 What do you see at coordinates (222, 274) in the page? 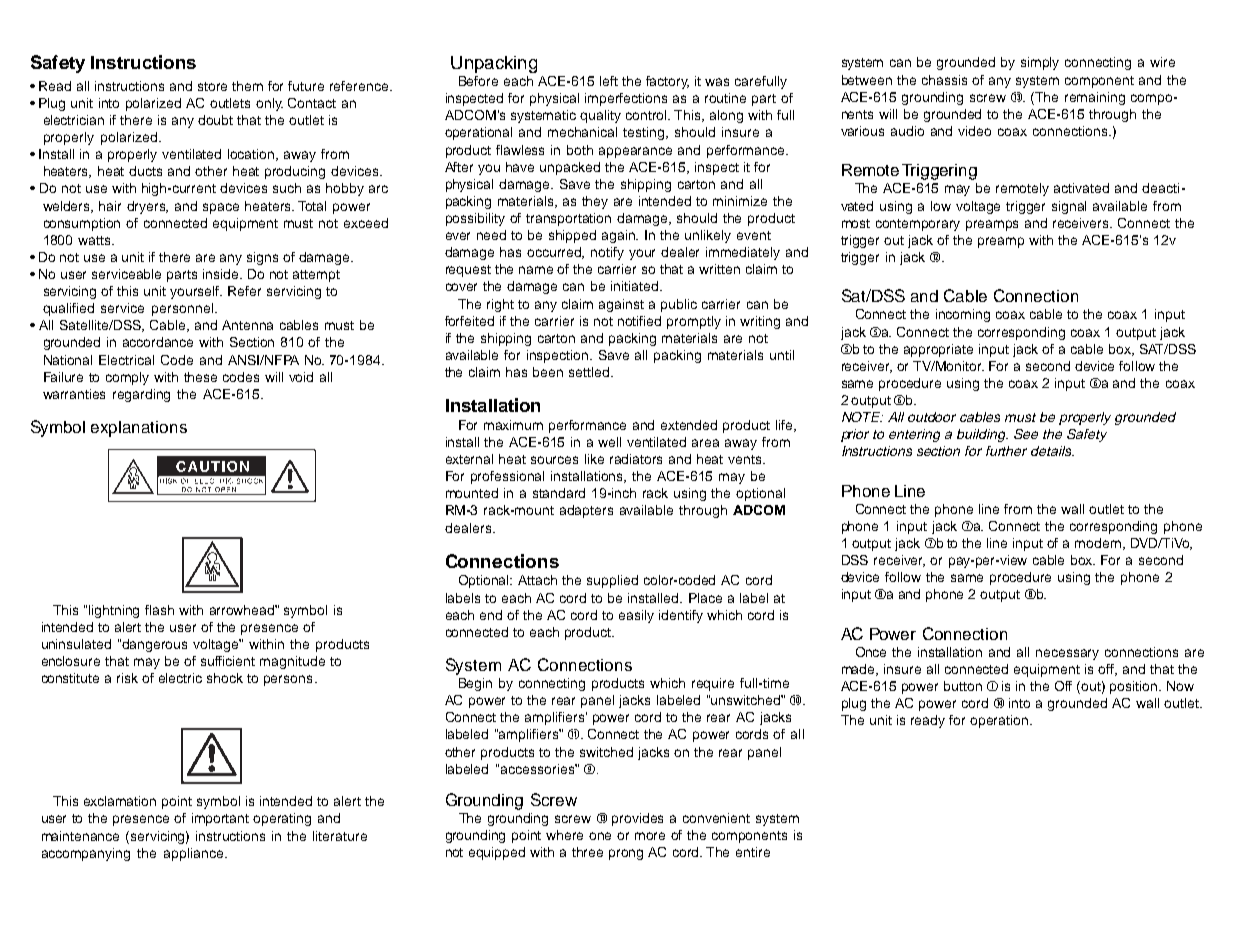
I see `inside` at bounding box center [222, 274].
